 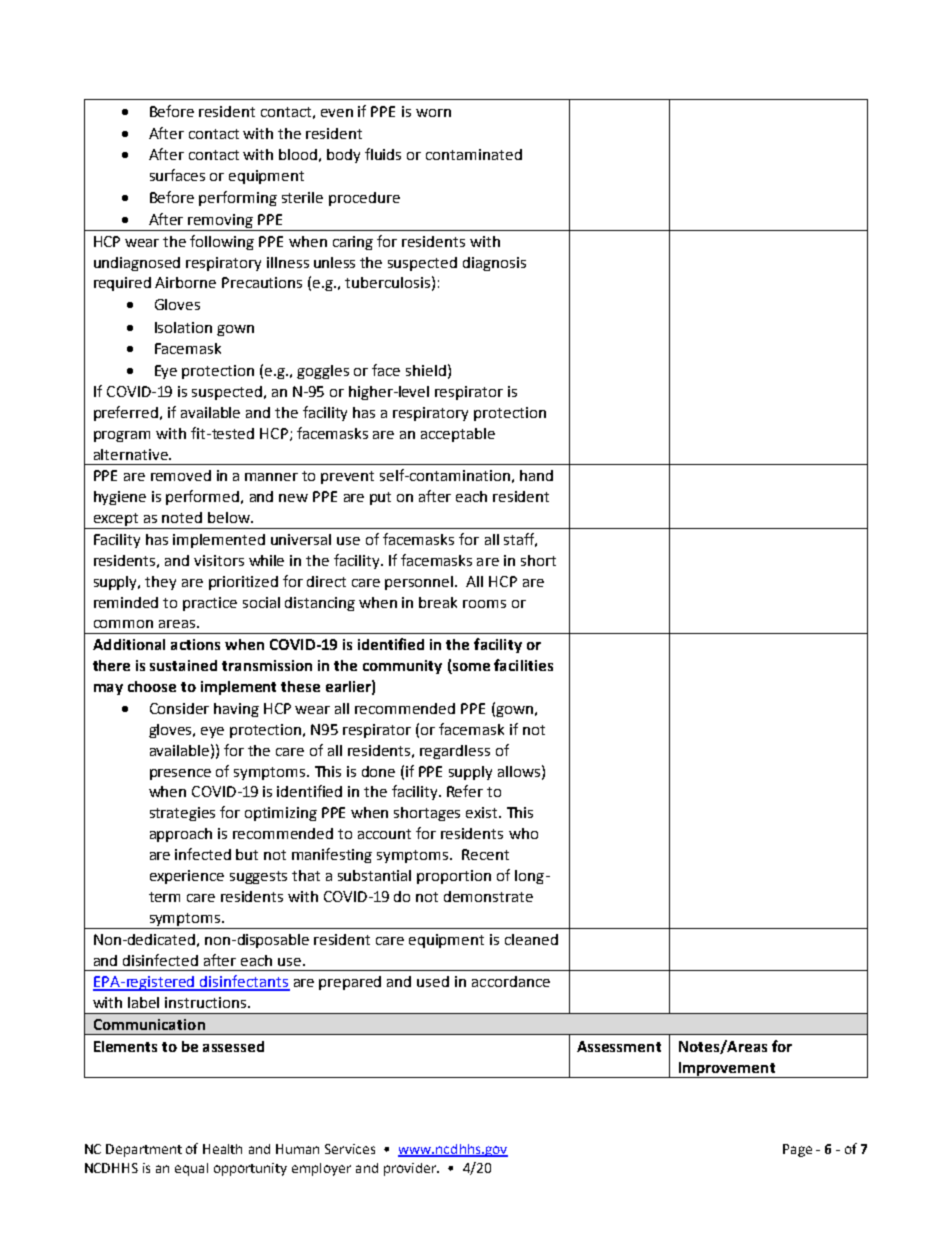 What do you see at coordinates (470, 668) in the image?
I see `some` at bounding box center [470, 668].
